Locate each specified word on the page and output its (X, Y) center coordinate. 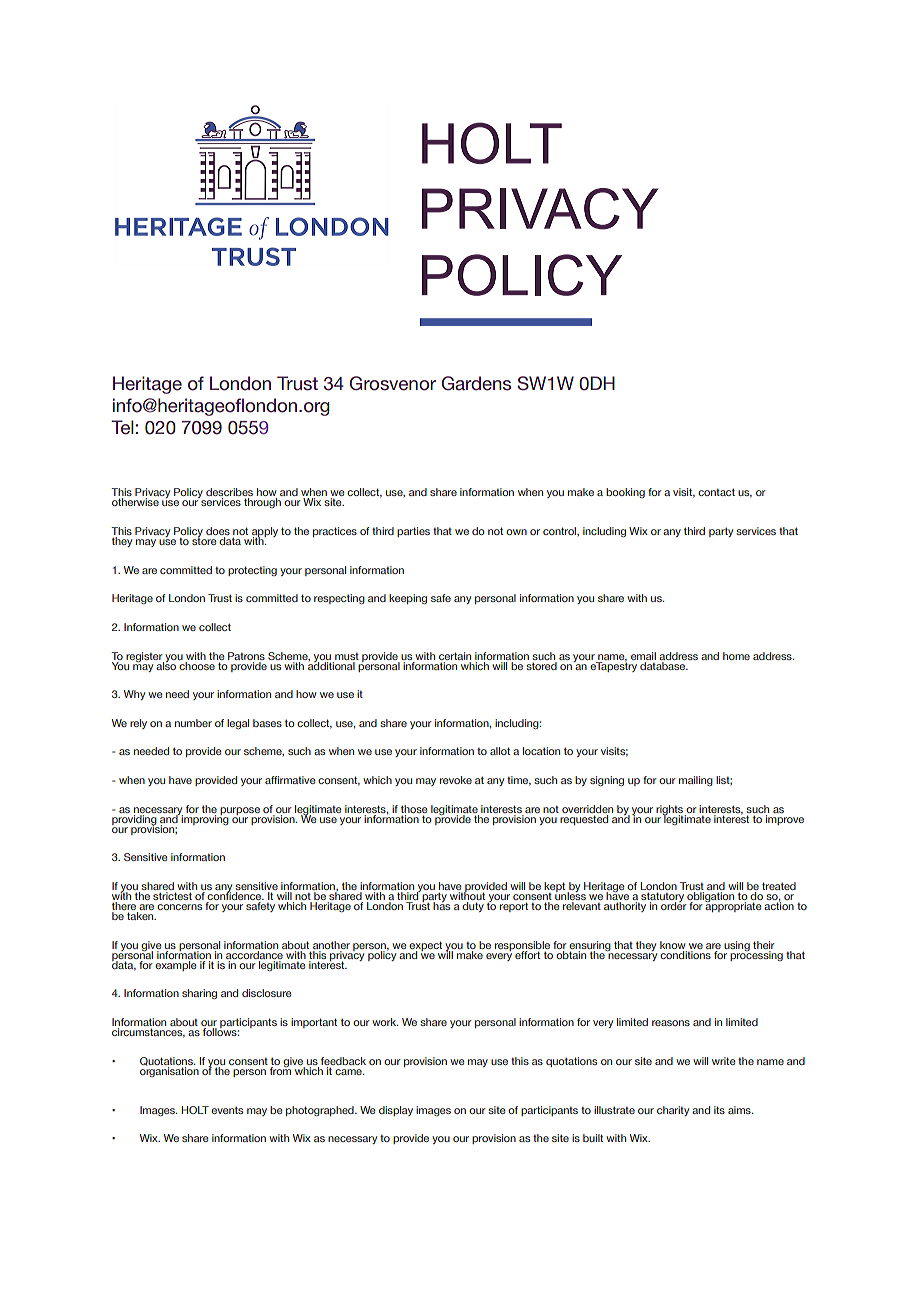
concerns (179, 907)
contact (716, 492)
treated (779, 886)
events (227, 1110)
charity (673, 1111)
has (441, 905)
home (736, 656)
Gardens (476, 383)
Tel (122, 427)
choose (196, 664)
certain (455, 656)
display (396, 1111)
